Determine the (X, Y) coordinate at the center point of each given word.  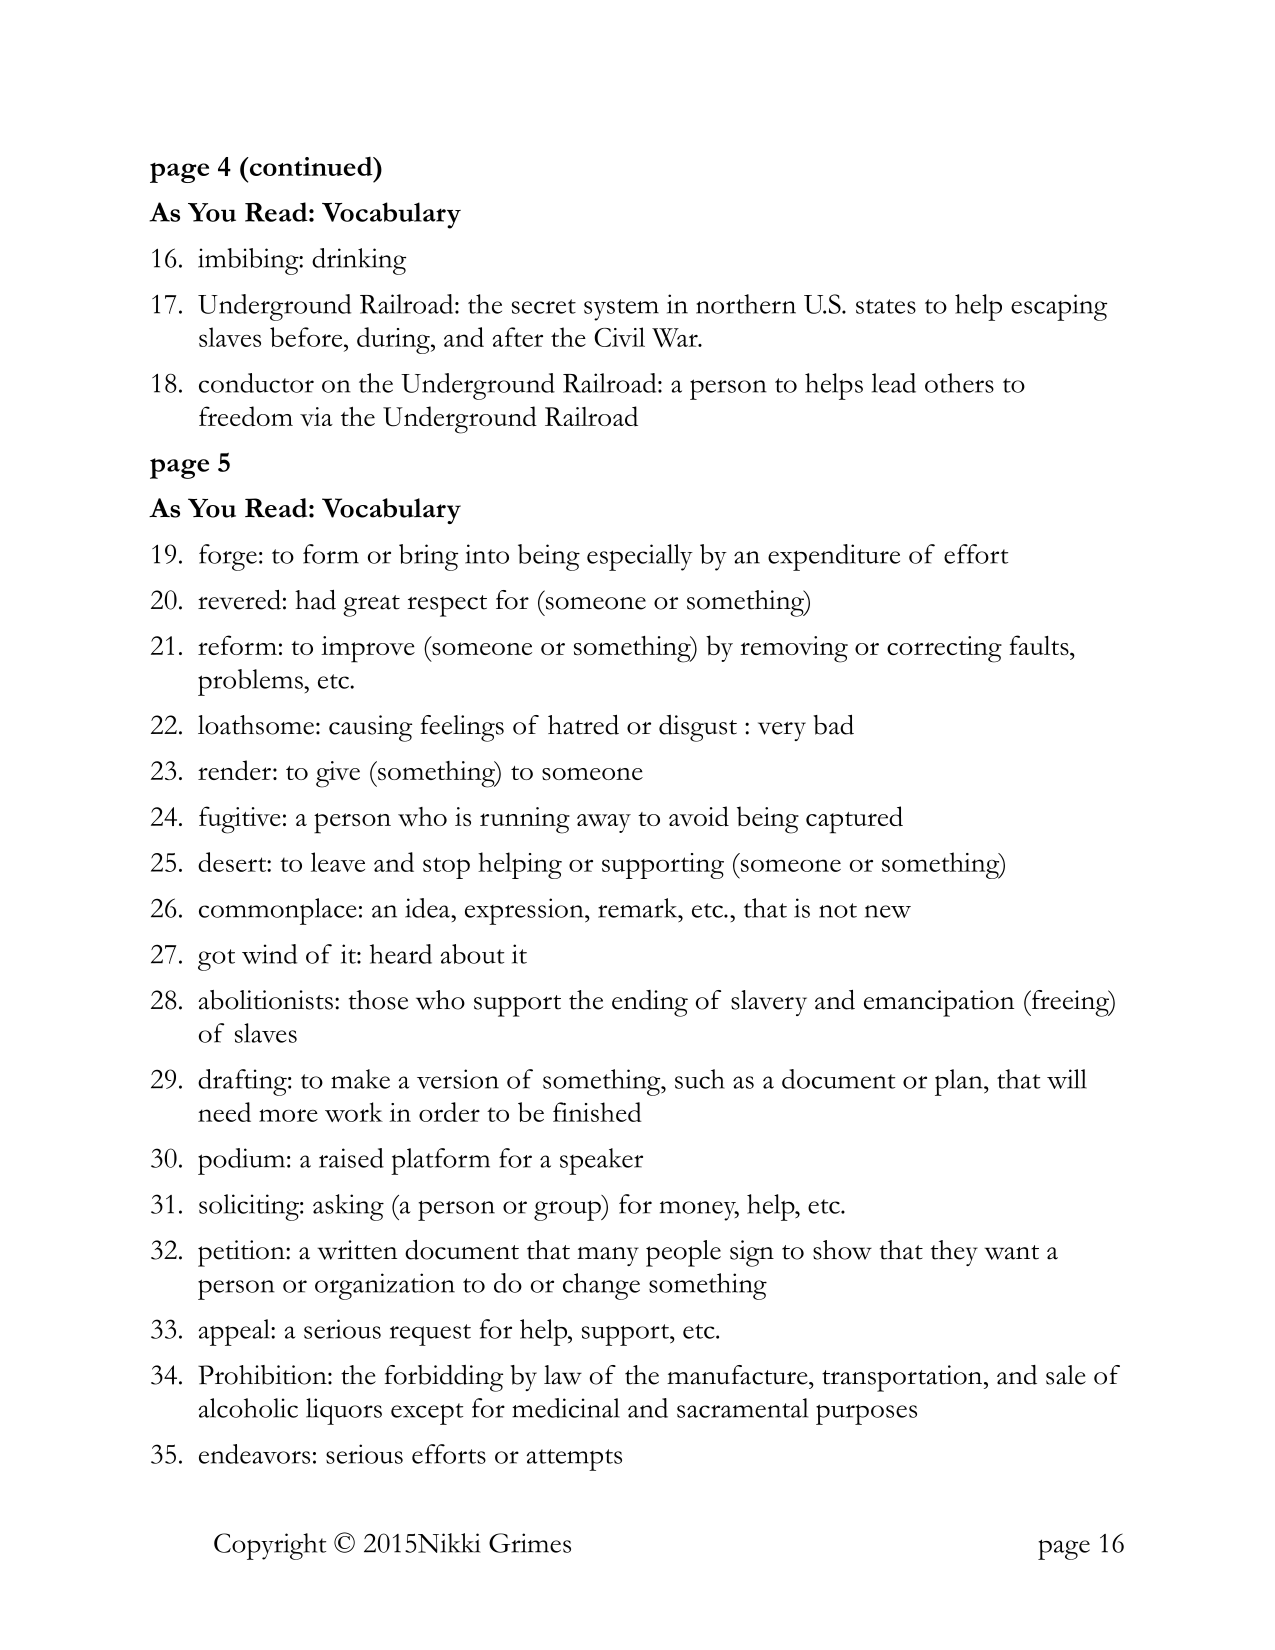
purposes (866, 1414)
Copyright (270, 1546)
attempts (574, 1460)
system (621, 310)
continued (311, 166)
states (886, 306)
